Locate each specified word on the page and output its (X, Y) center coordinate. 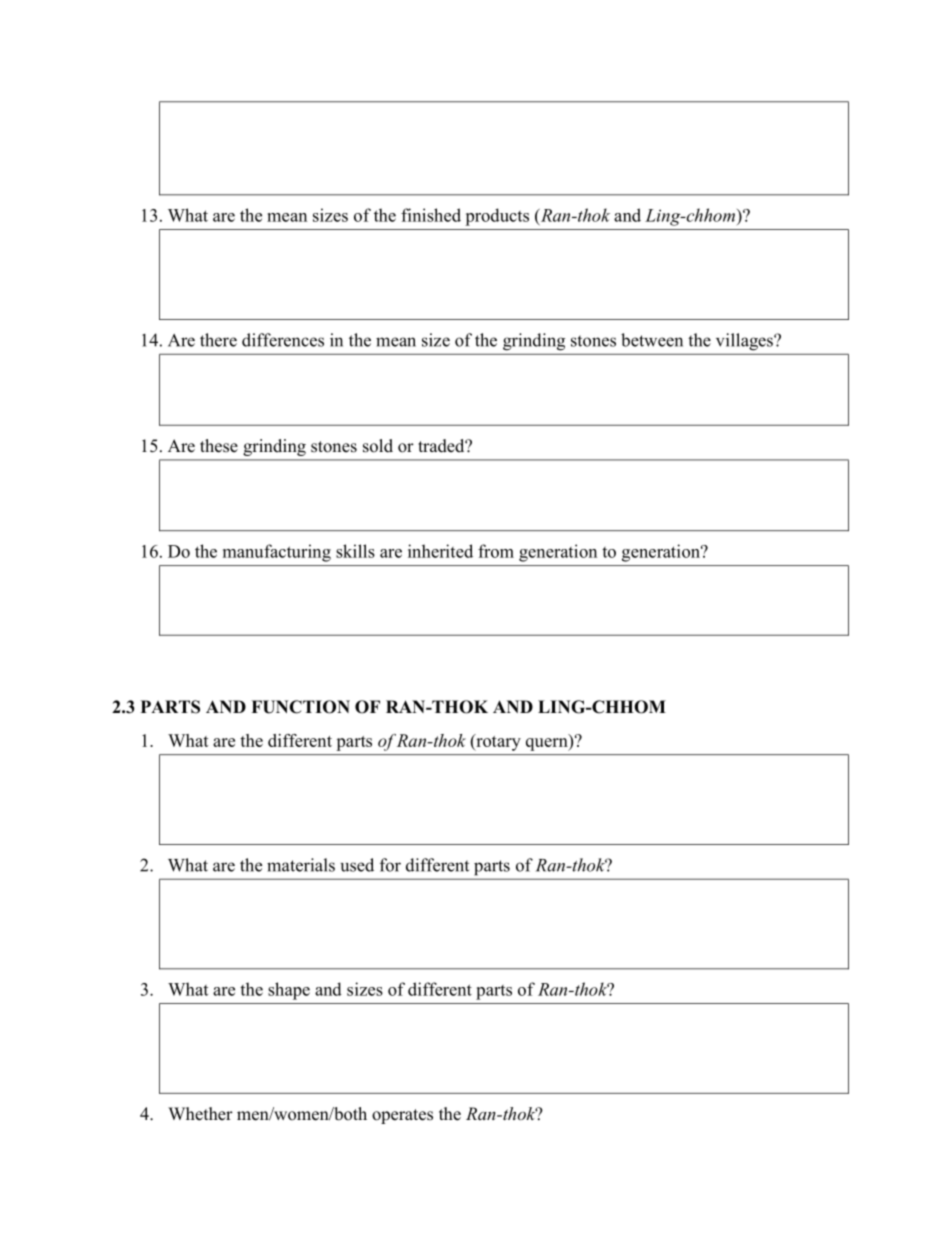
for (390, 865)
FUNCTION (300, 707)
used (357, 865)
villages (745, 341)
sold (378, 446)
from (496, 551)
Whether (200, 1114)
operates (402, 1116)
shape (289, 991)
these (219, 446)
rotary (497, 742)
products (497, 217)
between (652, 340)
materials (301, 865)
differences (283, 340)
